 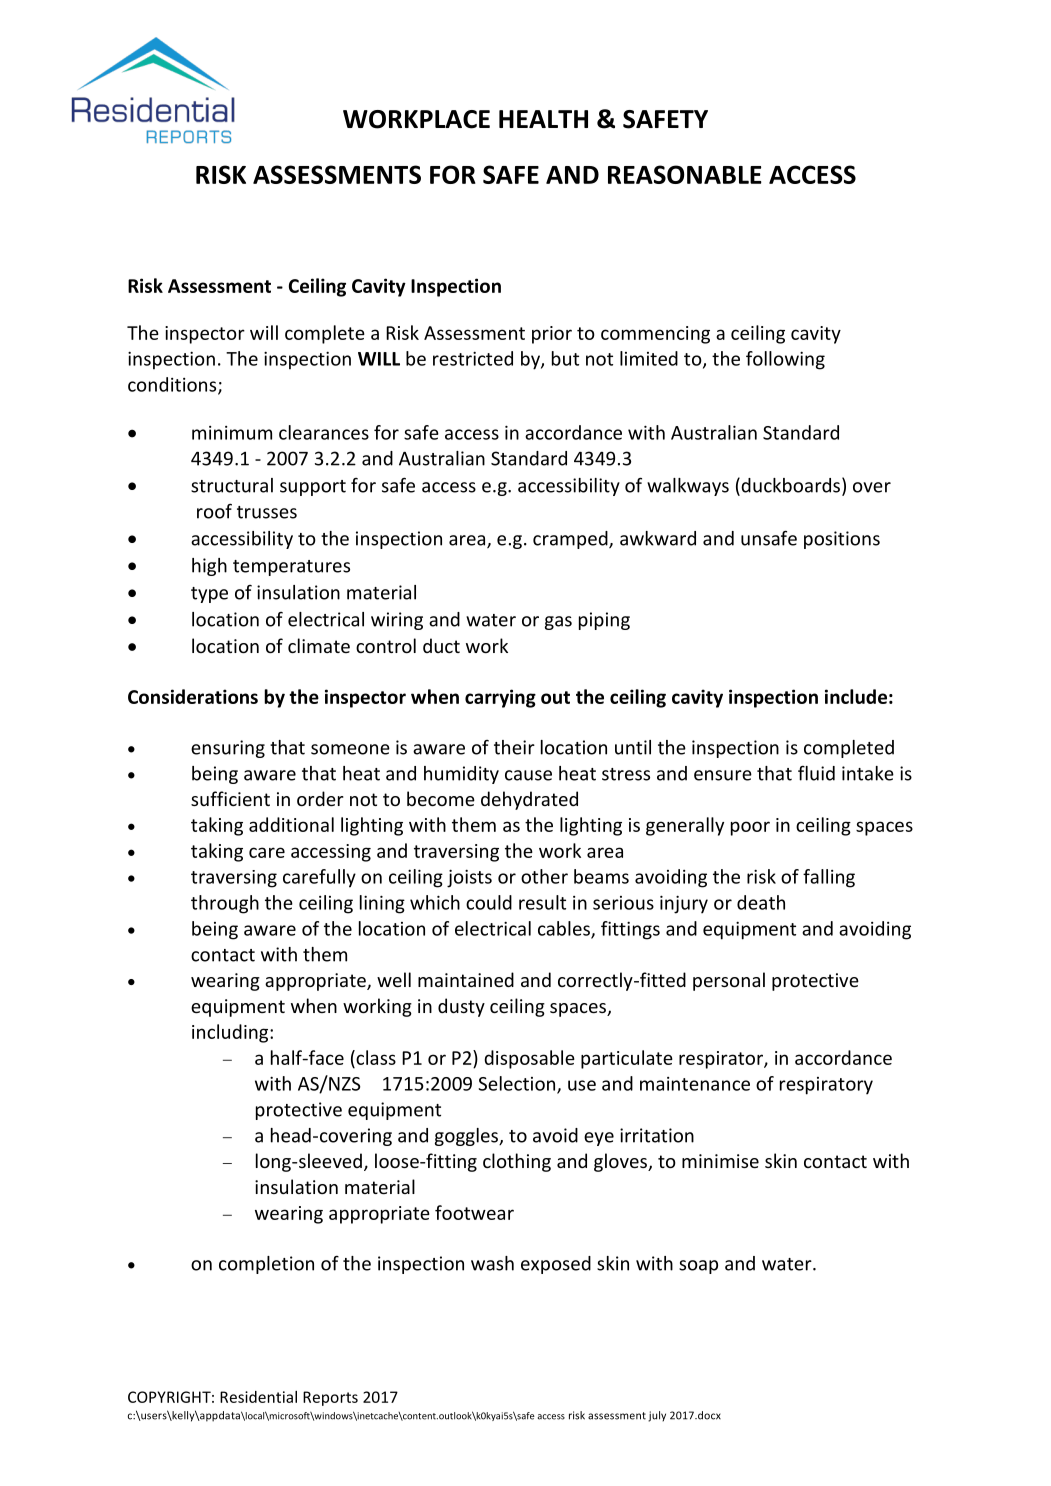 What do you see at coordinates (291, 568) in the screenshot?
I see `temperatures` at bounding box center [291, 568].
